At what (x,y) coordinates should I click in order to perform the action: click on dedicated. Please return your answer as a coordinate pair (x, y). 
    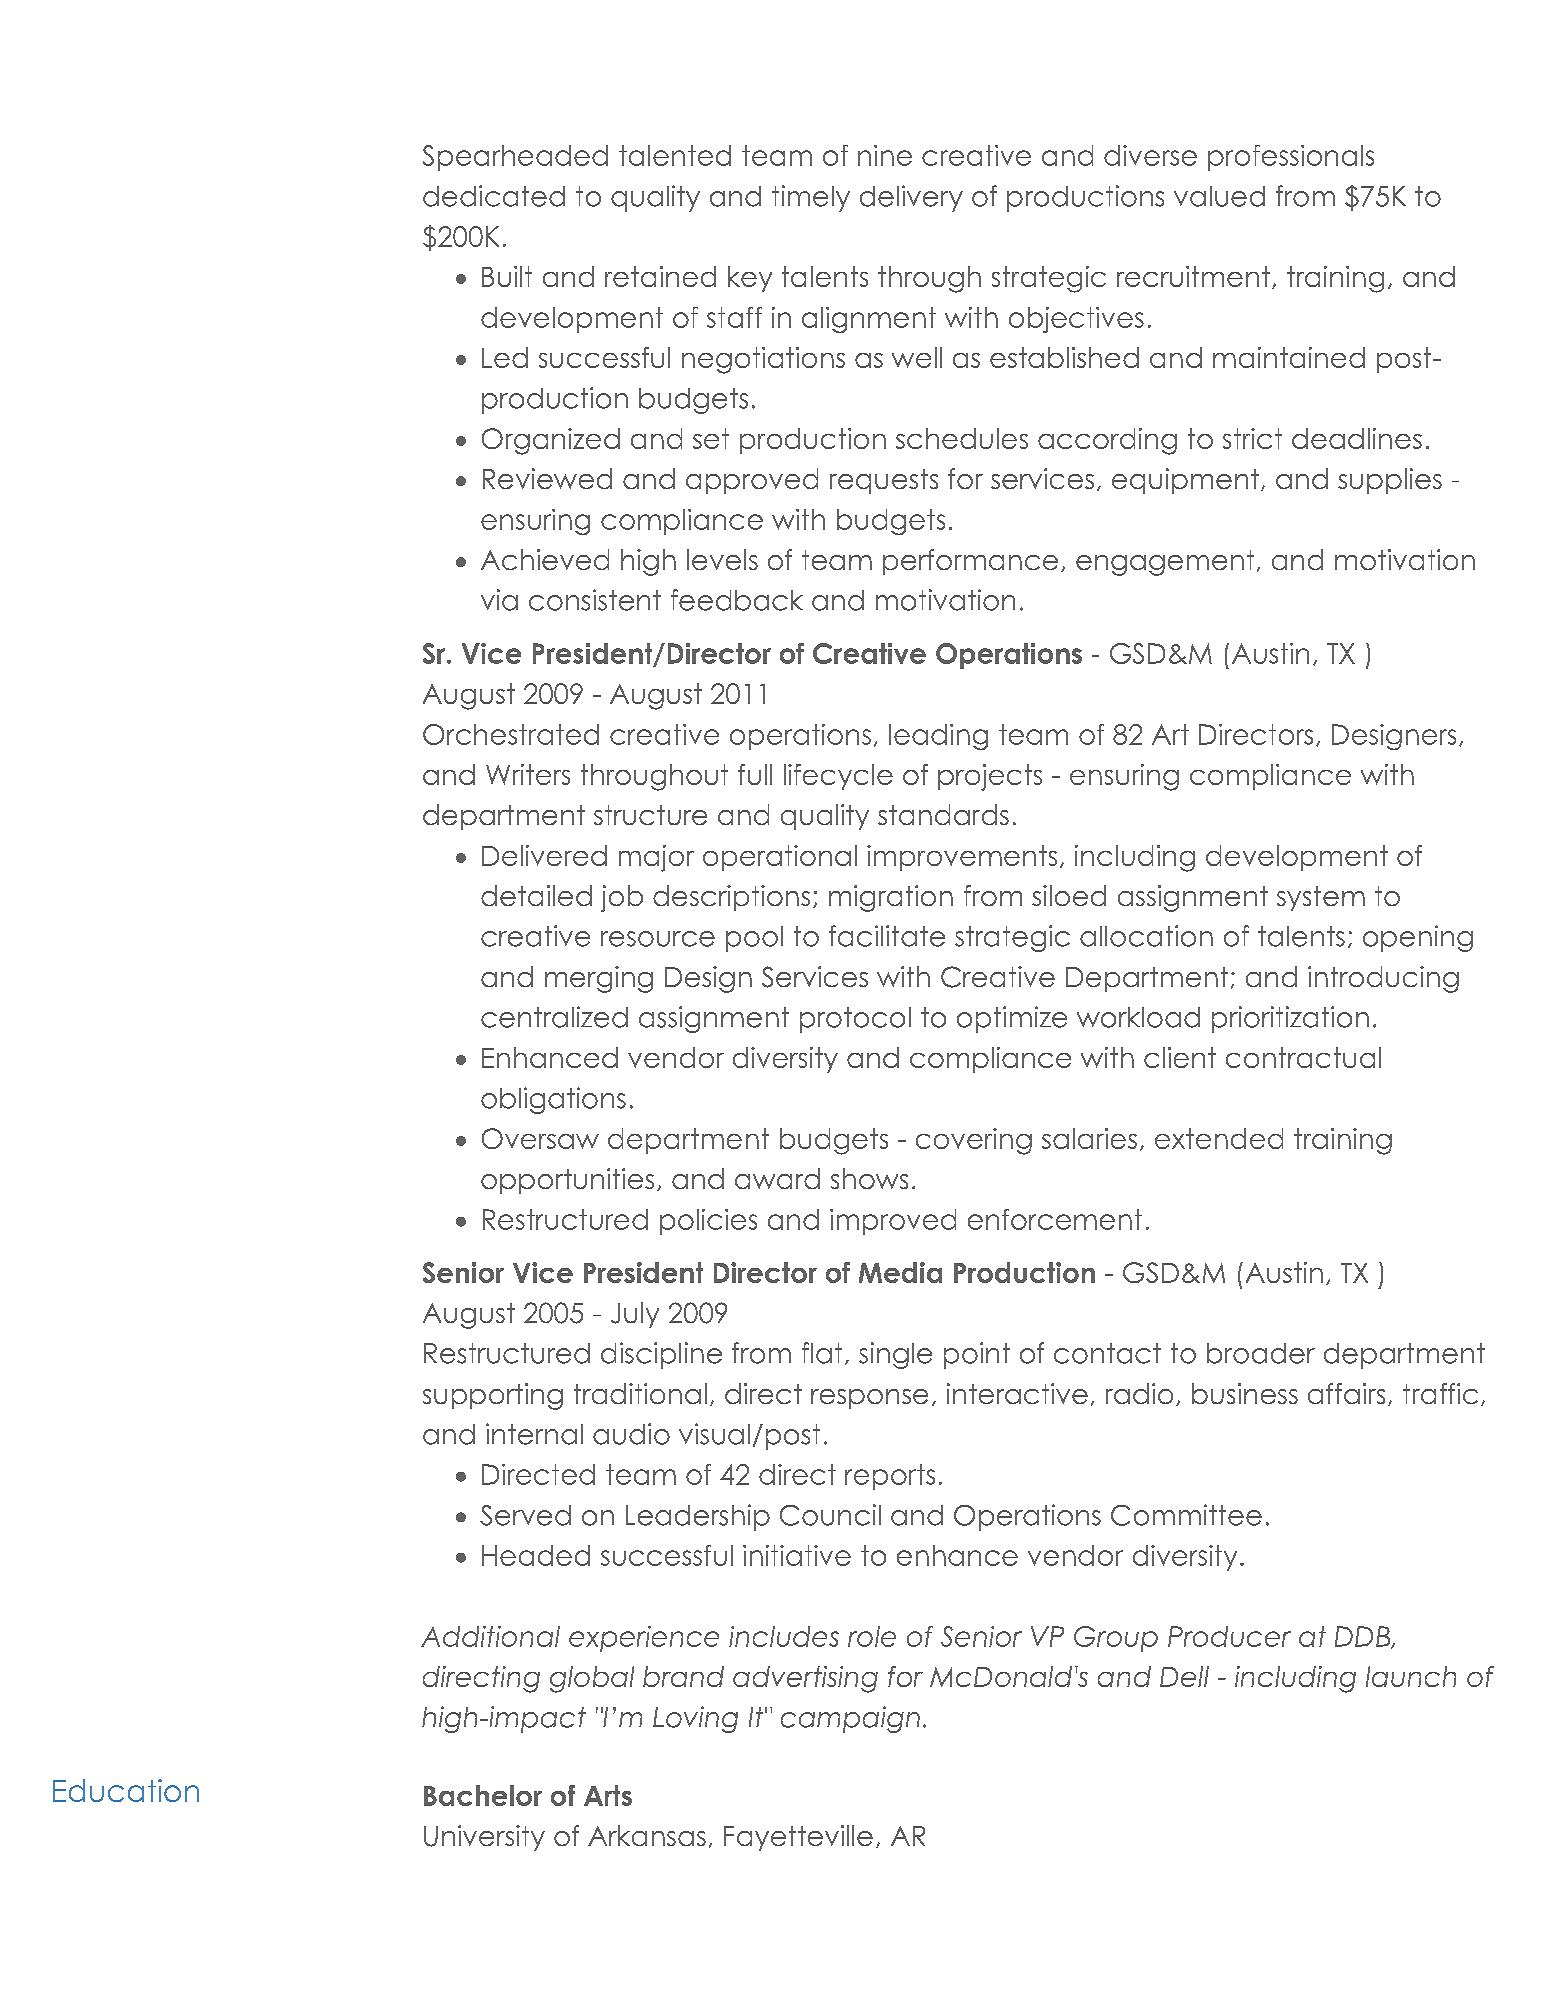
    Looking at the image, I should click on (494, 196).
